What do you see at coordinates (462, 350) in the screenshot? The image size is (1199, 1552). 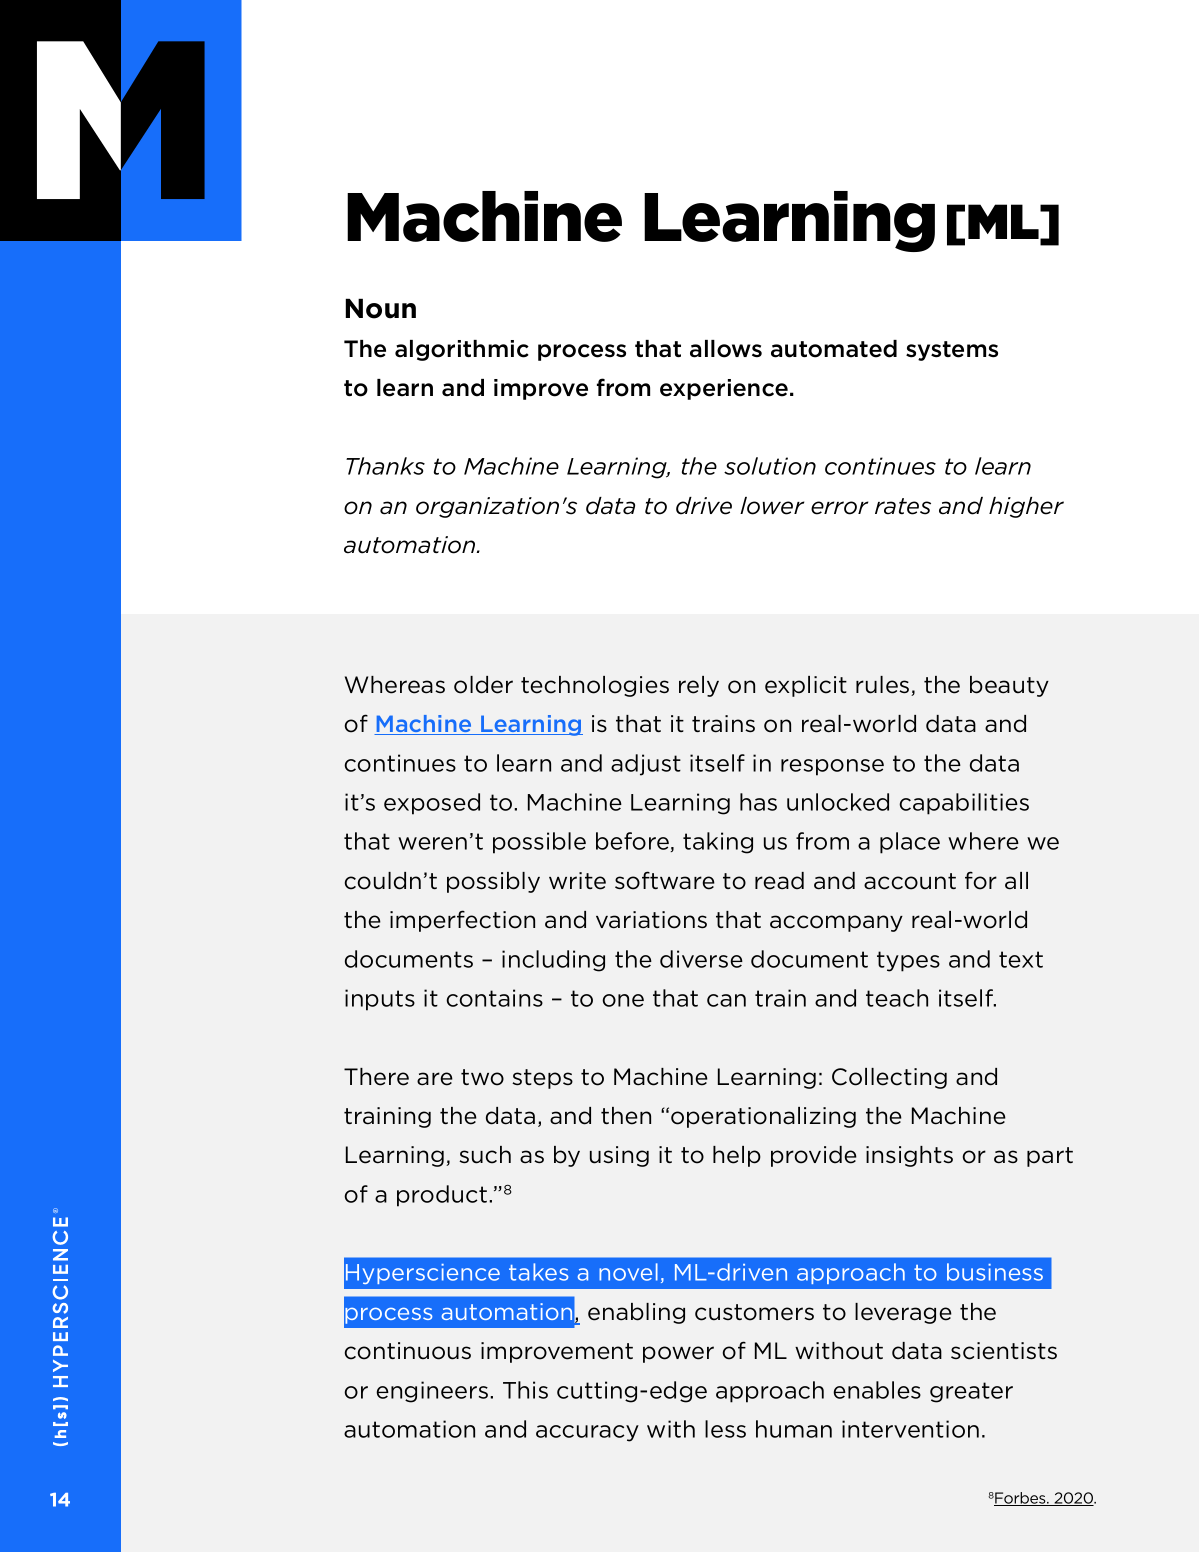 I see `algorithmic` at bounding box center [462, 350].
